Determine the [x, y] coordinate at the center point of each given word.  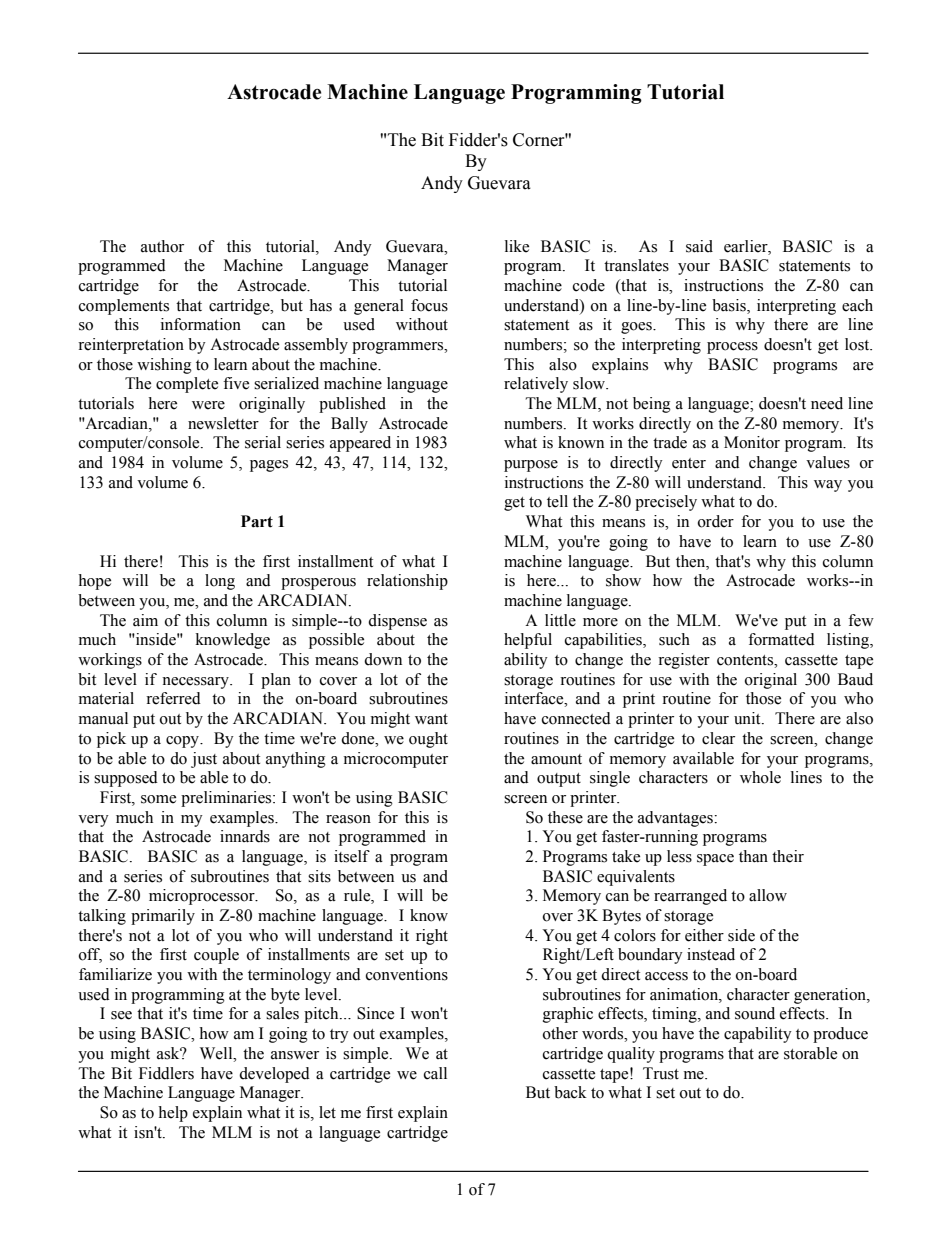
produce [840, 1035]
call [435, 1073]
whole [760, 777]
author [162, 246]
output [559, 780]
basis [730, 305]
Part [257, 521]
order [716, 521]
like [517, 246]
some [158, 799]
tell [557, 501]
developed [274, 1075]
